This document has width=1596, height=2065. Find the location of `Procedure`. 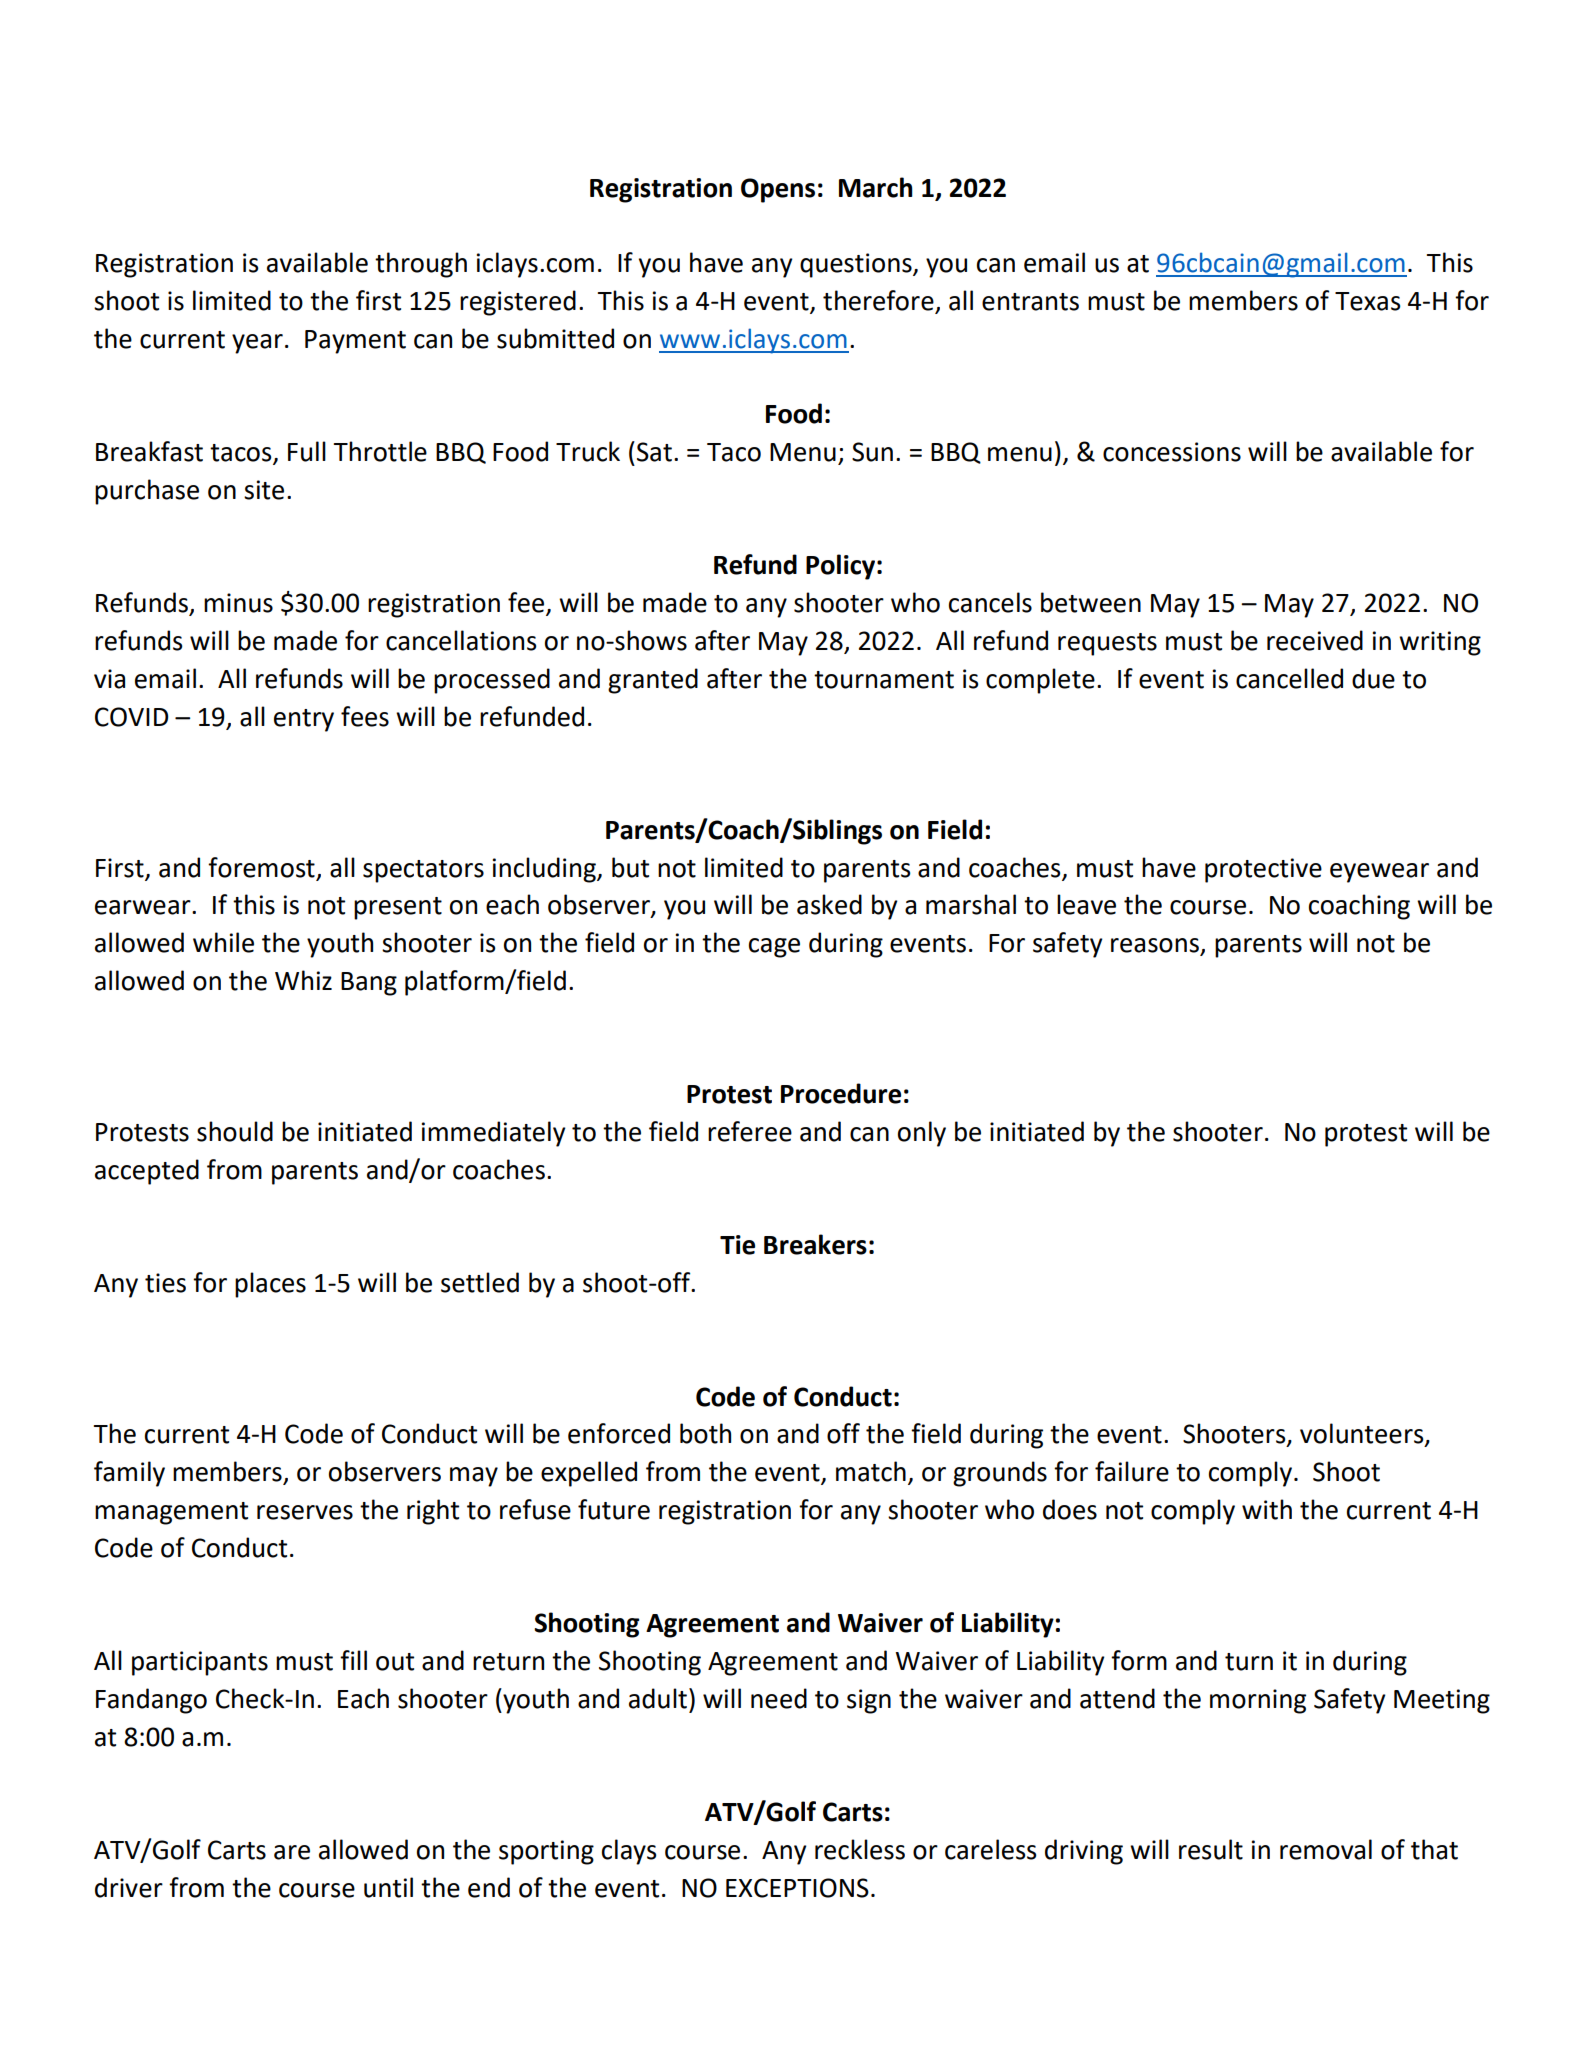

Procedure is located at coordinates (841, 1093).
